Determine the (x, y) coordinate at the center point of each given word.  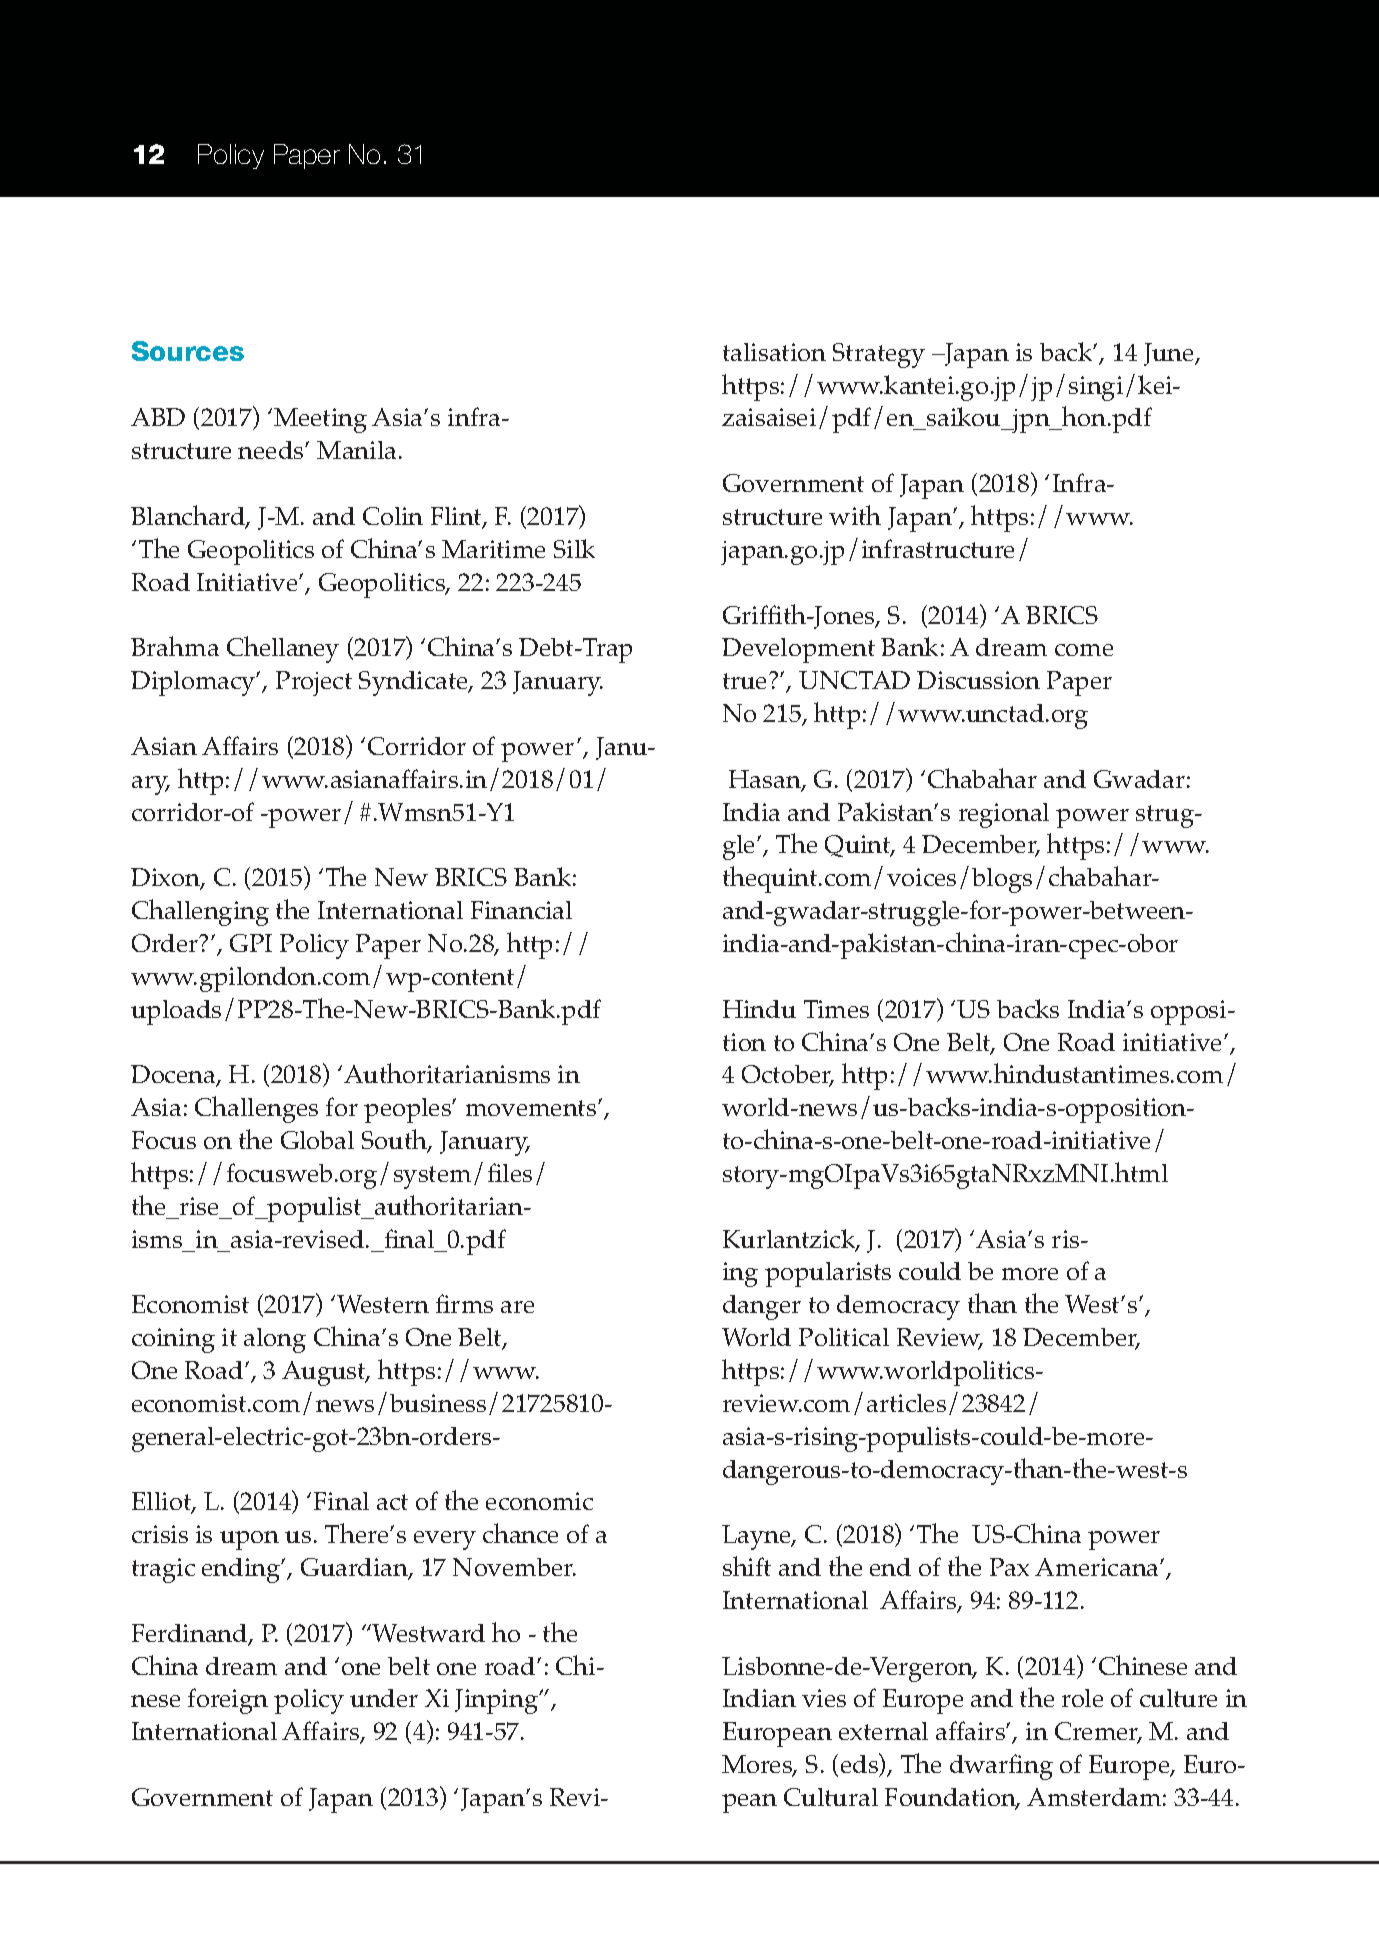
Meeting (320, 420)
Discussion (978, 680)
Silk (574, 548)
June (1170, 354)
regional (1004, 815)
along (275, 1340)
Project (314, 683)
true (746, 681)
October (787, 1076)
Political (844, 1337)
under (384, 1698)
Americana (1098, 1567)
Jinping (497, 1701)
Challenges (256, 1109)
